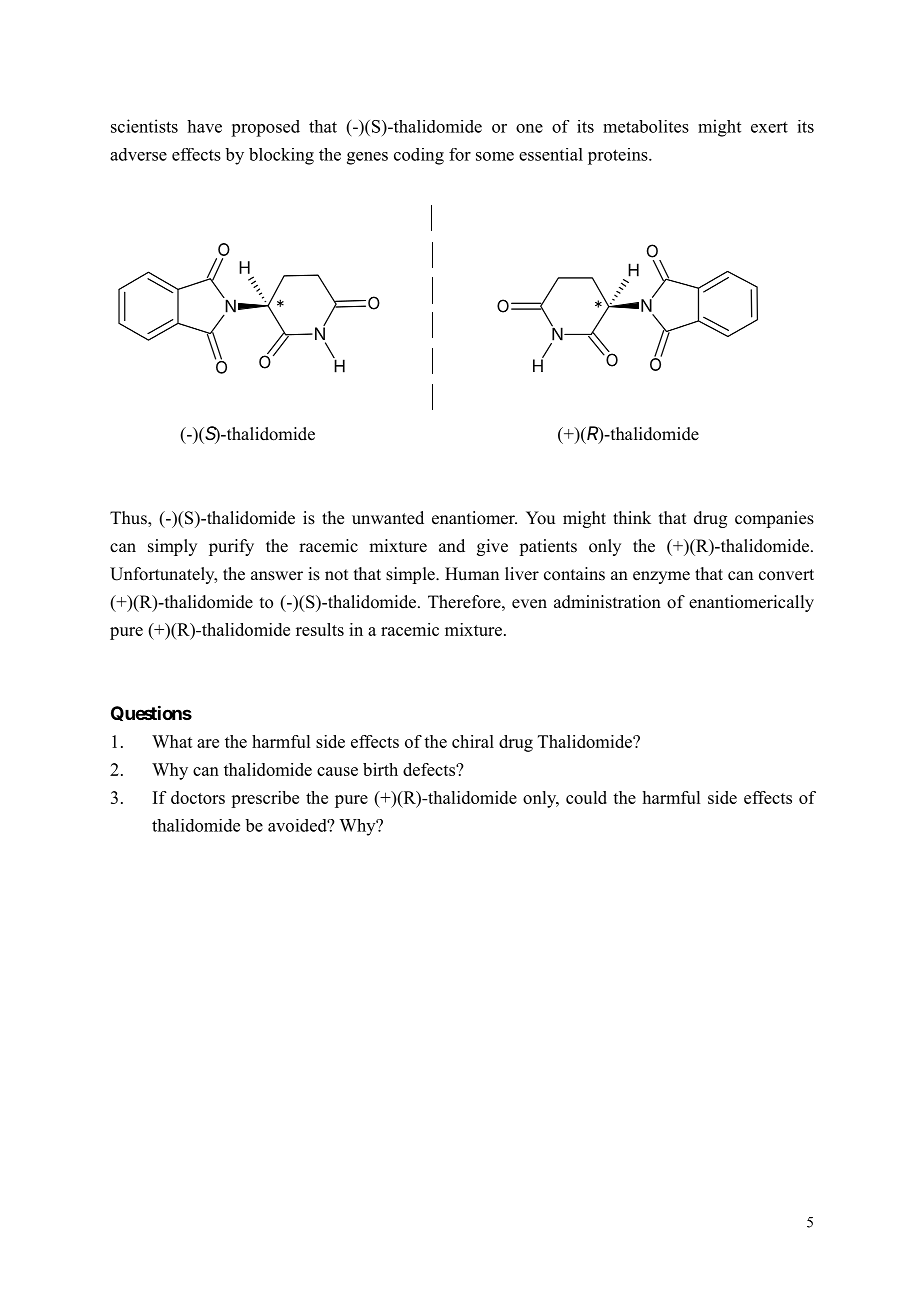 The width and height of the screenshot is (924, 1308). I want to click on have, so click(204, 126).
